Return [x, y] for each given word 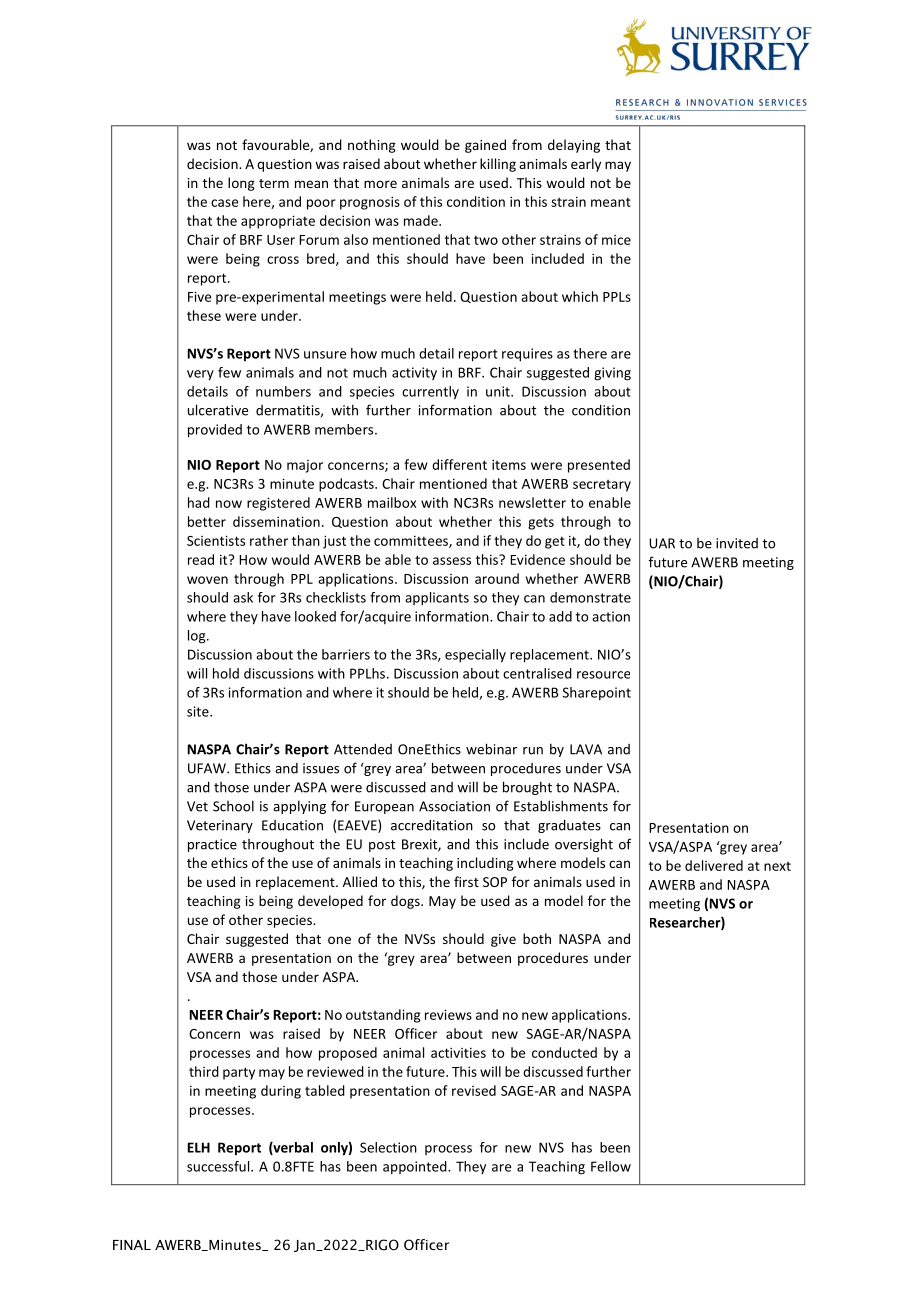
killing [498, 165]
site [199, 711]
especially [475, 656]
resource [603, 675]
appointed [416, 1167]
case [224, 203]
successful [219, 1166]
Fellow [611, 1166]
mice [616, 240]
